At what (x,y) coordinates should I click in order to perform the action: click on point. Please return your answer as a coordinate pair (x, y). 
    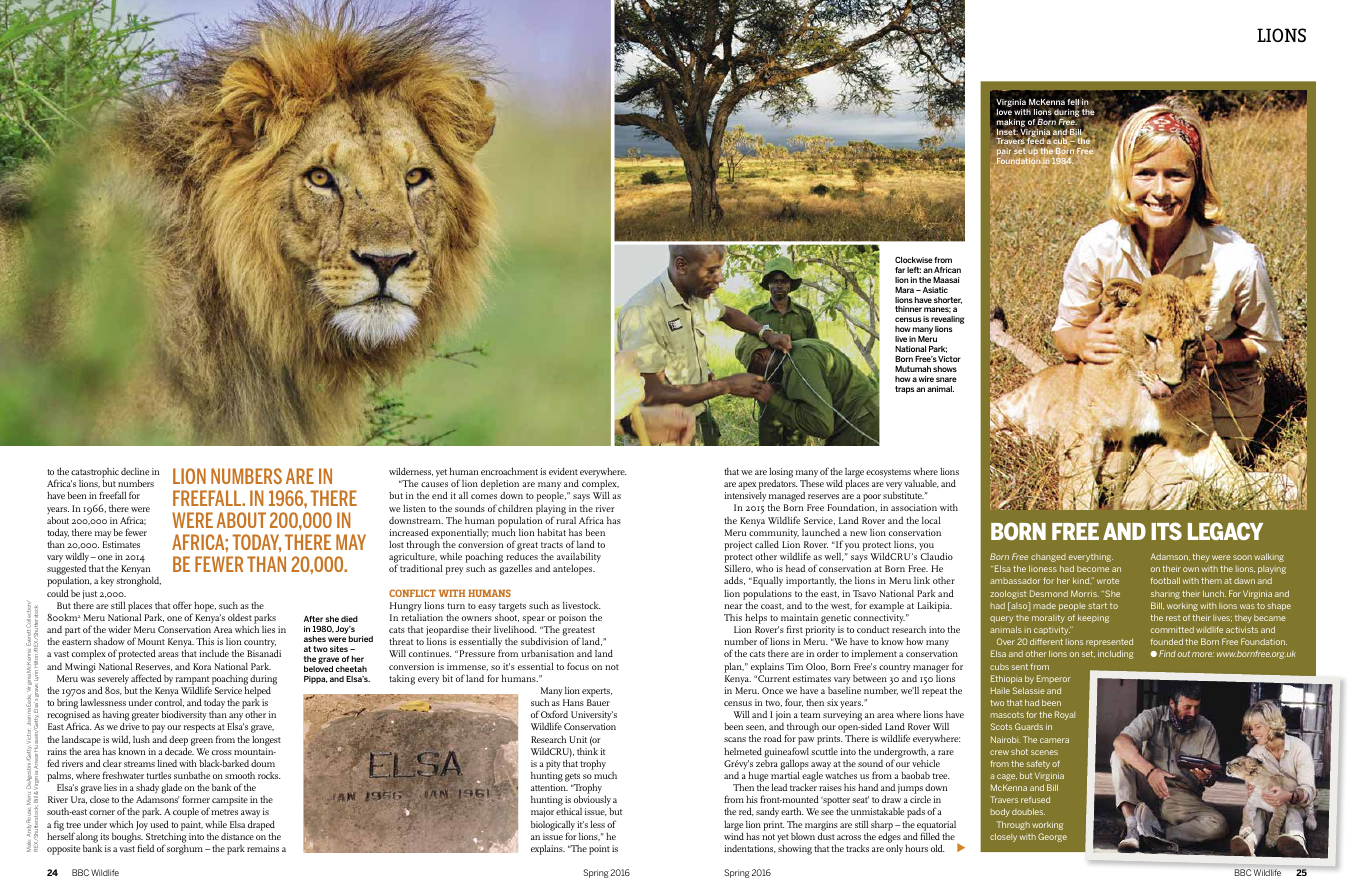
    Looking at the image, I should click on (599, 850).
